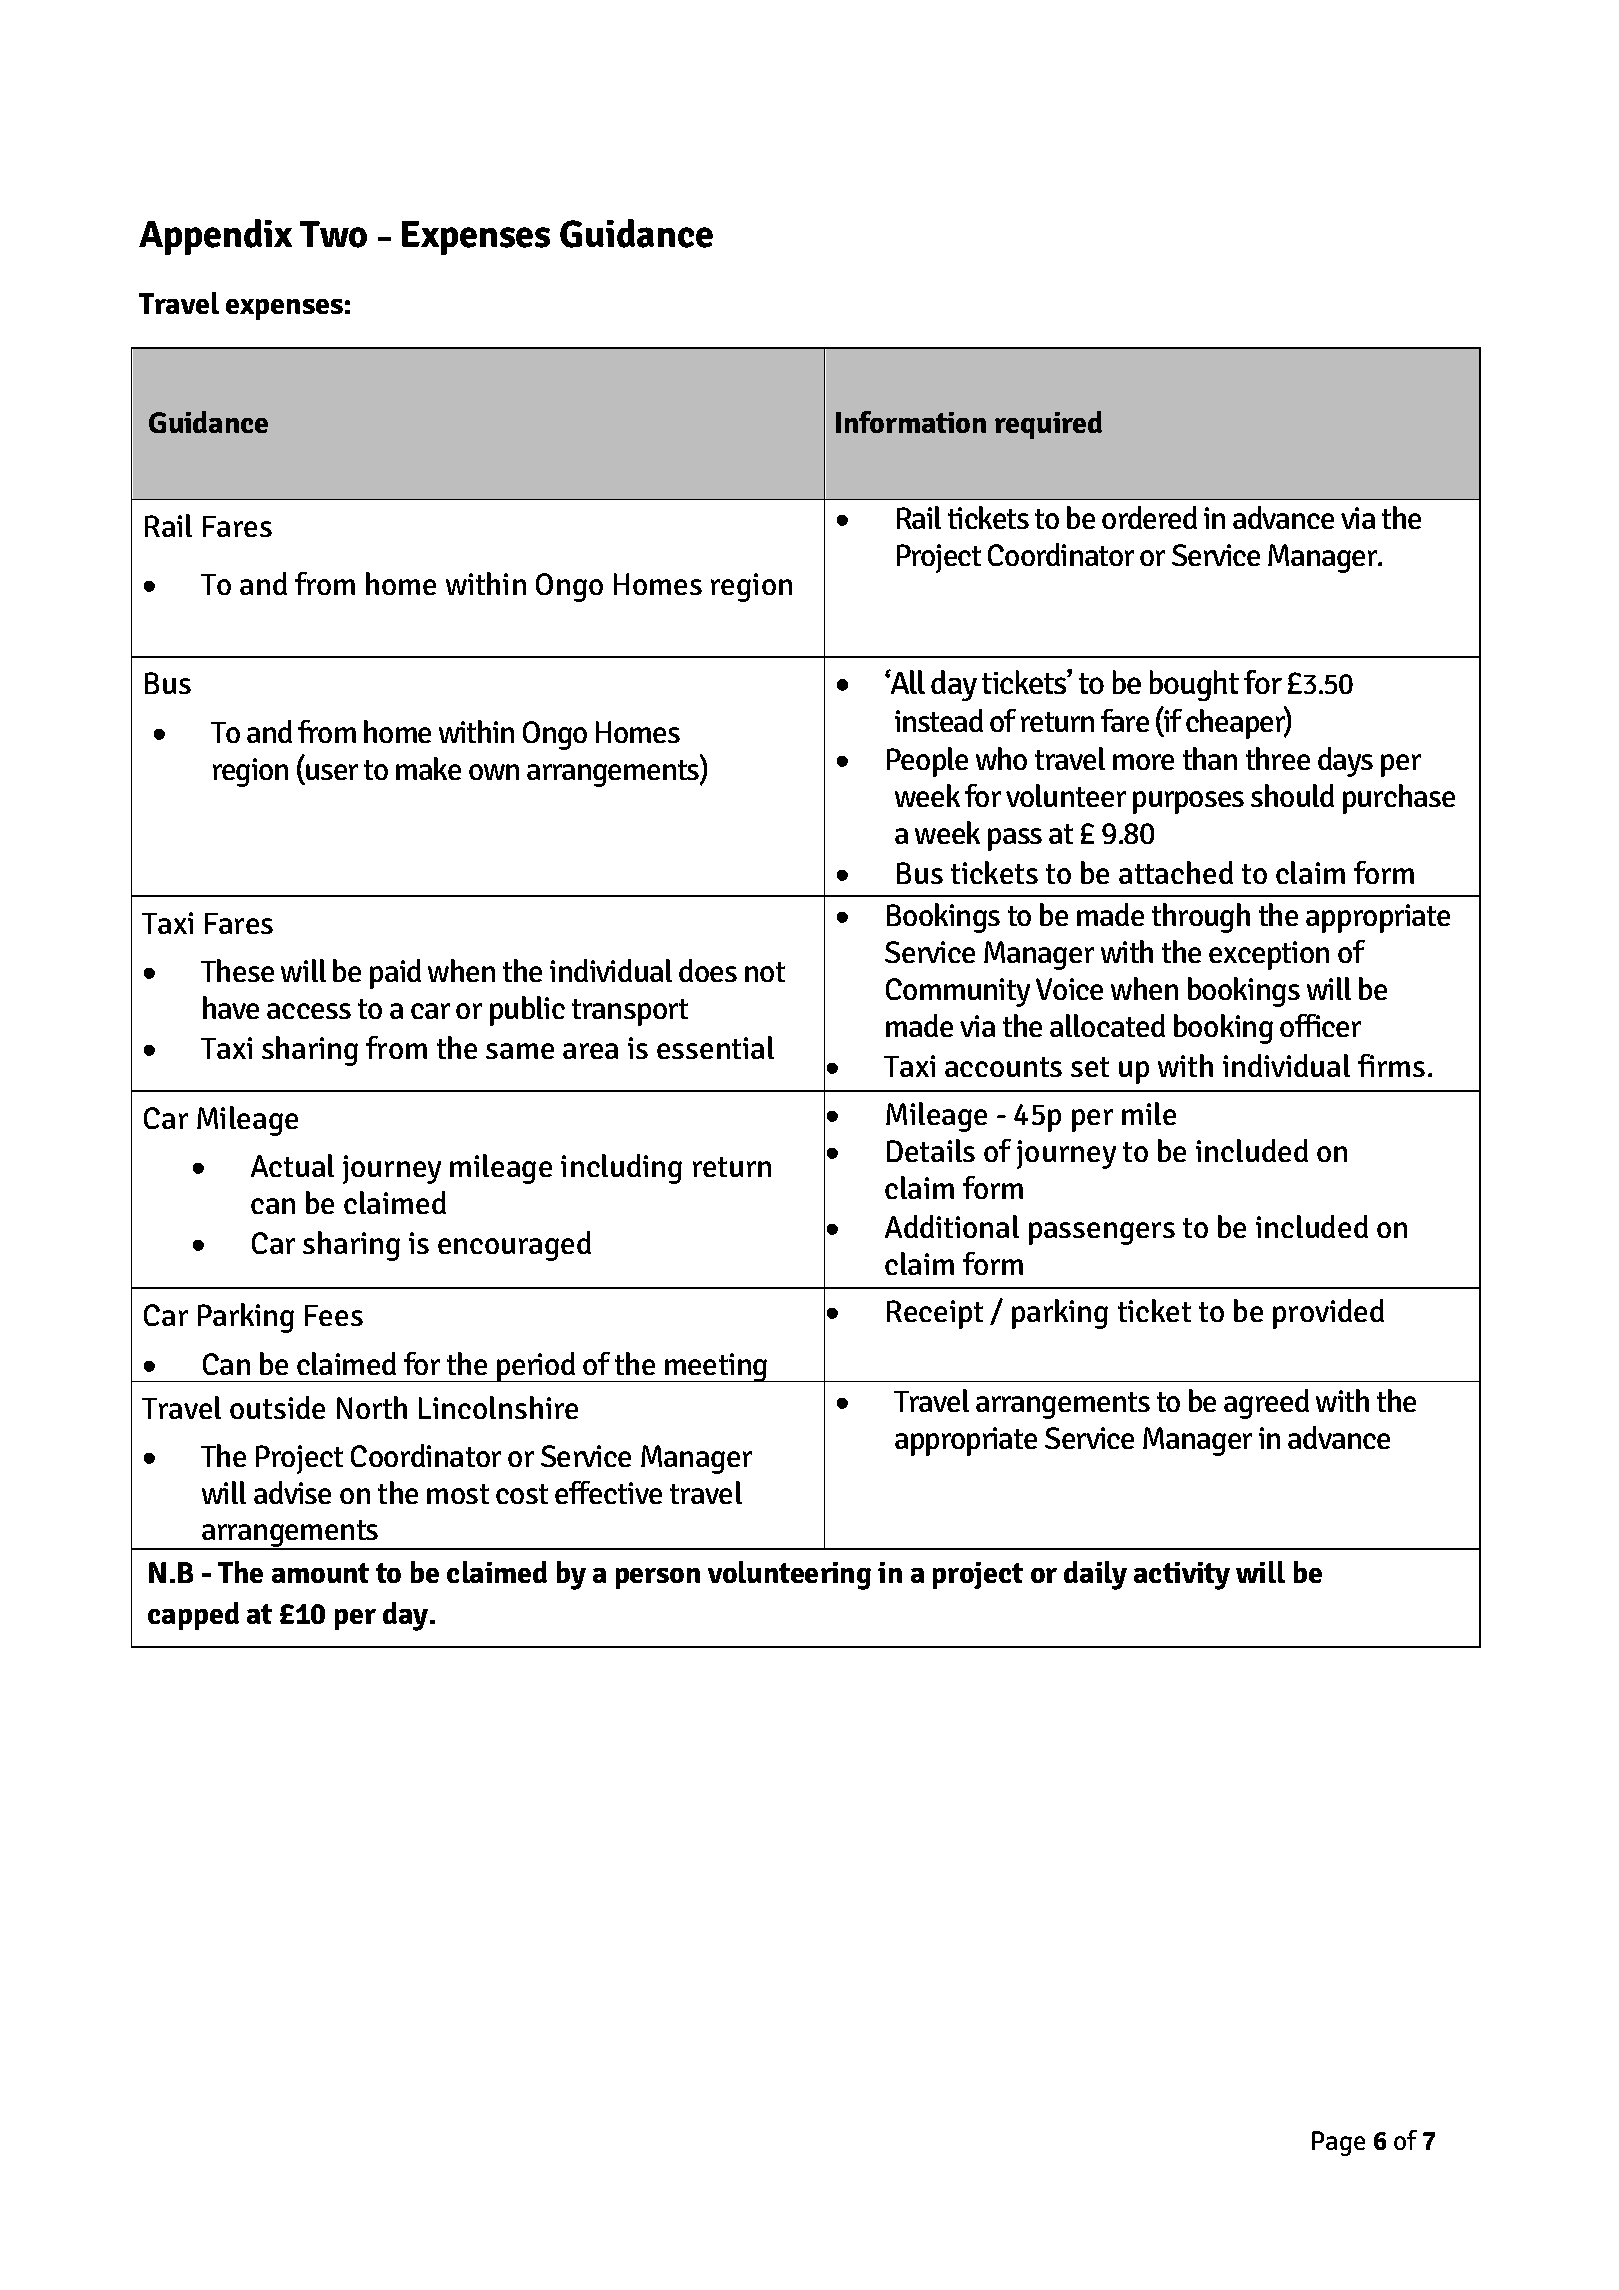 The width and height of the image is (1619, 2290). Describe the element at coordinates (1149, 517) in the image. I see `ordered` at that location.
